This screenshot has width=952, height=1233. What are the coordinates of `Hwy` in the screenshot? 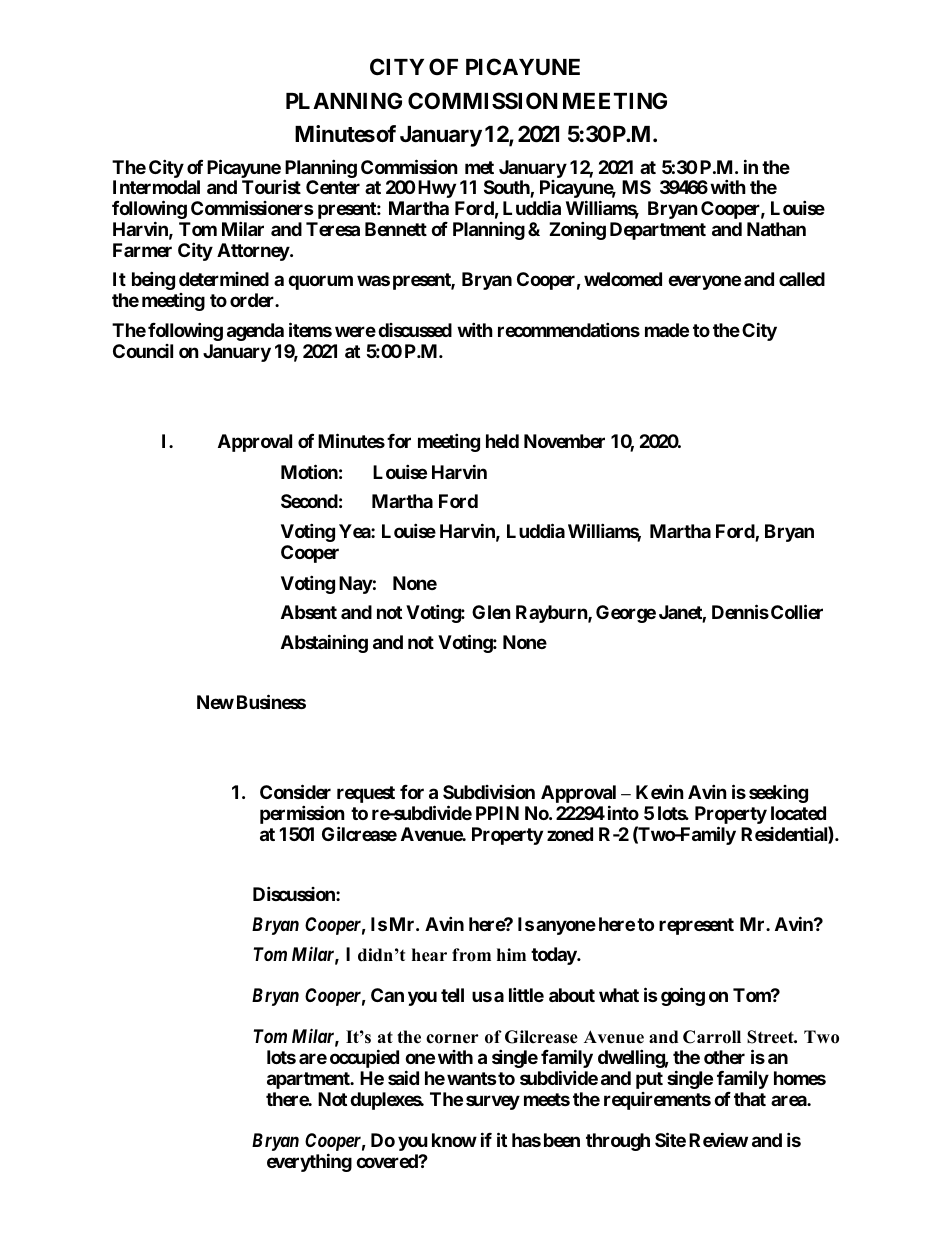 It's located at (437, 189).
